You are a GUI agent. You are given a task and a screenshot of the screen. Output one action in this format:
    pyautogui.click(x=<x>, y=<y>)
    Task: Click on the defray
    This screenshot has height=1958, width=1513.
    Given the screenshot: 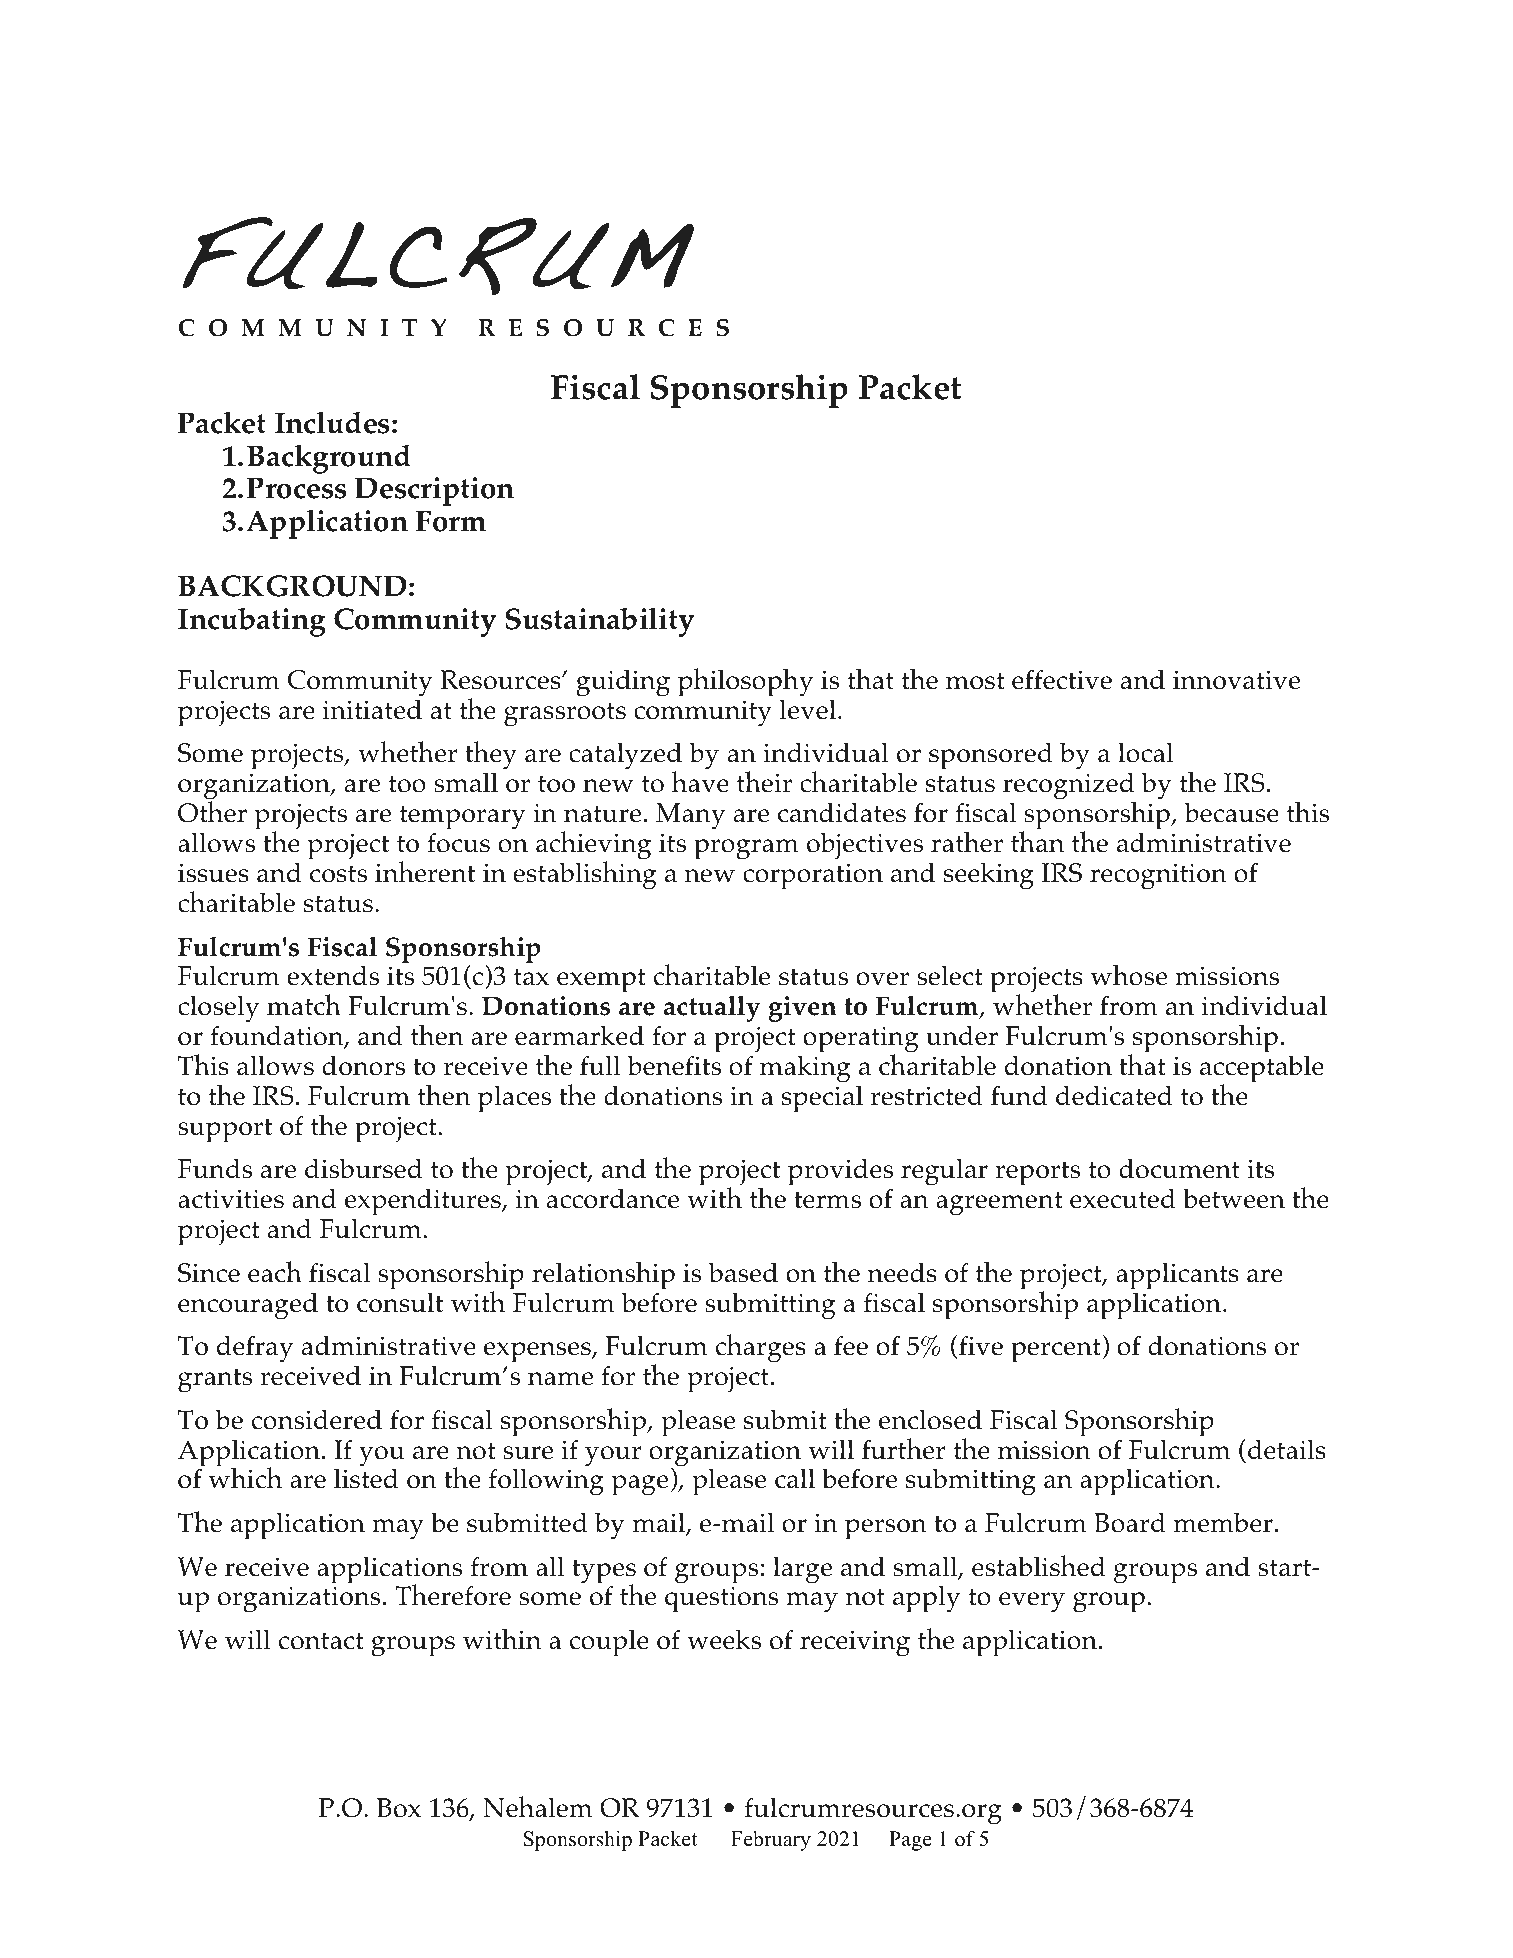 What is the action you would take?
    pyautogui.click(x=255, y=1349)
